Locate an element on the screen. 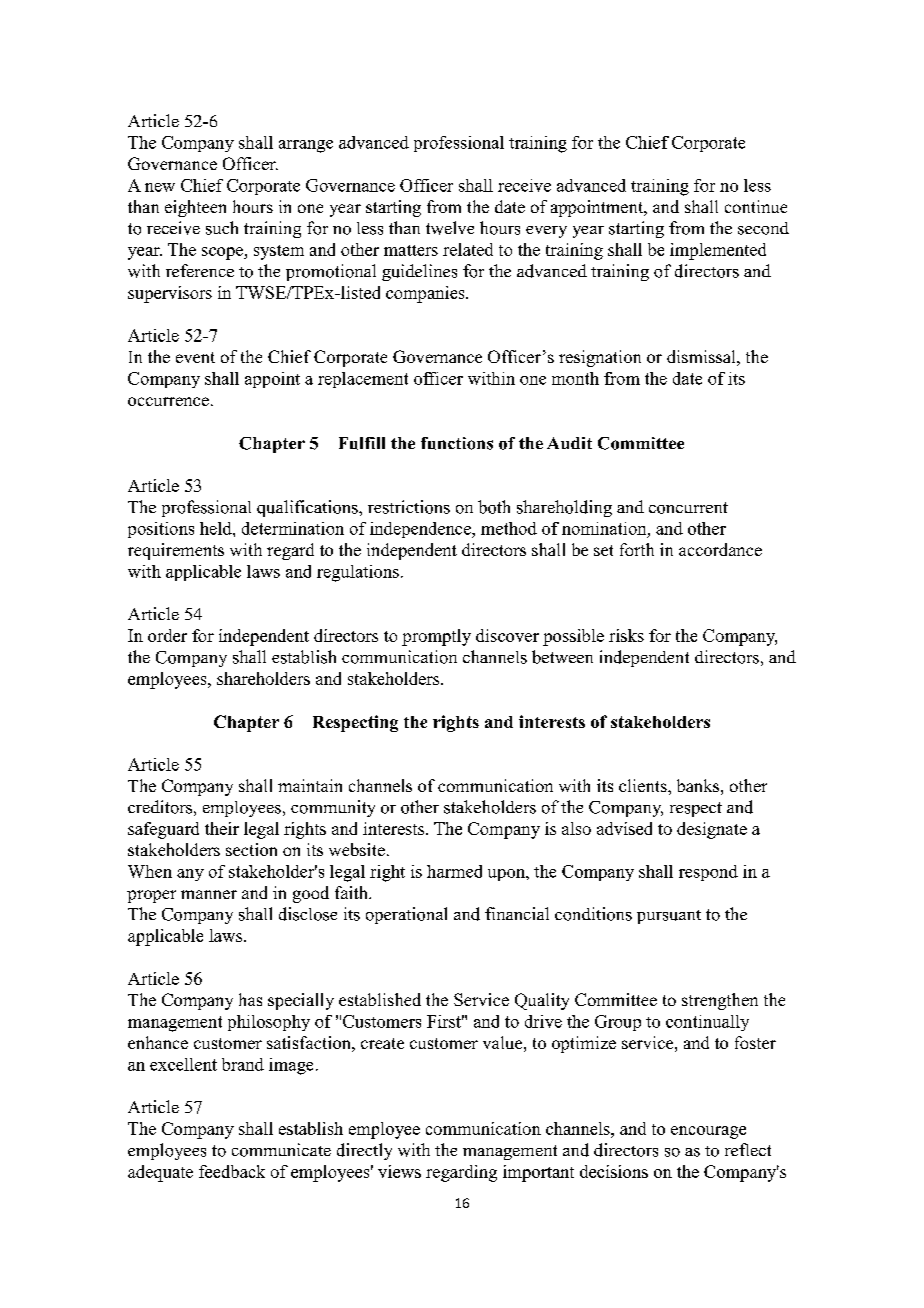 The image size is (924, 1308). twelve is located at coordinates (450, 228).
